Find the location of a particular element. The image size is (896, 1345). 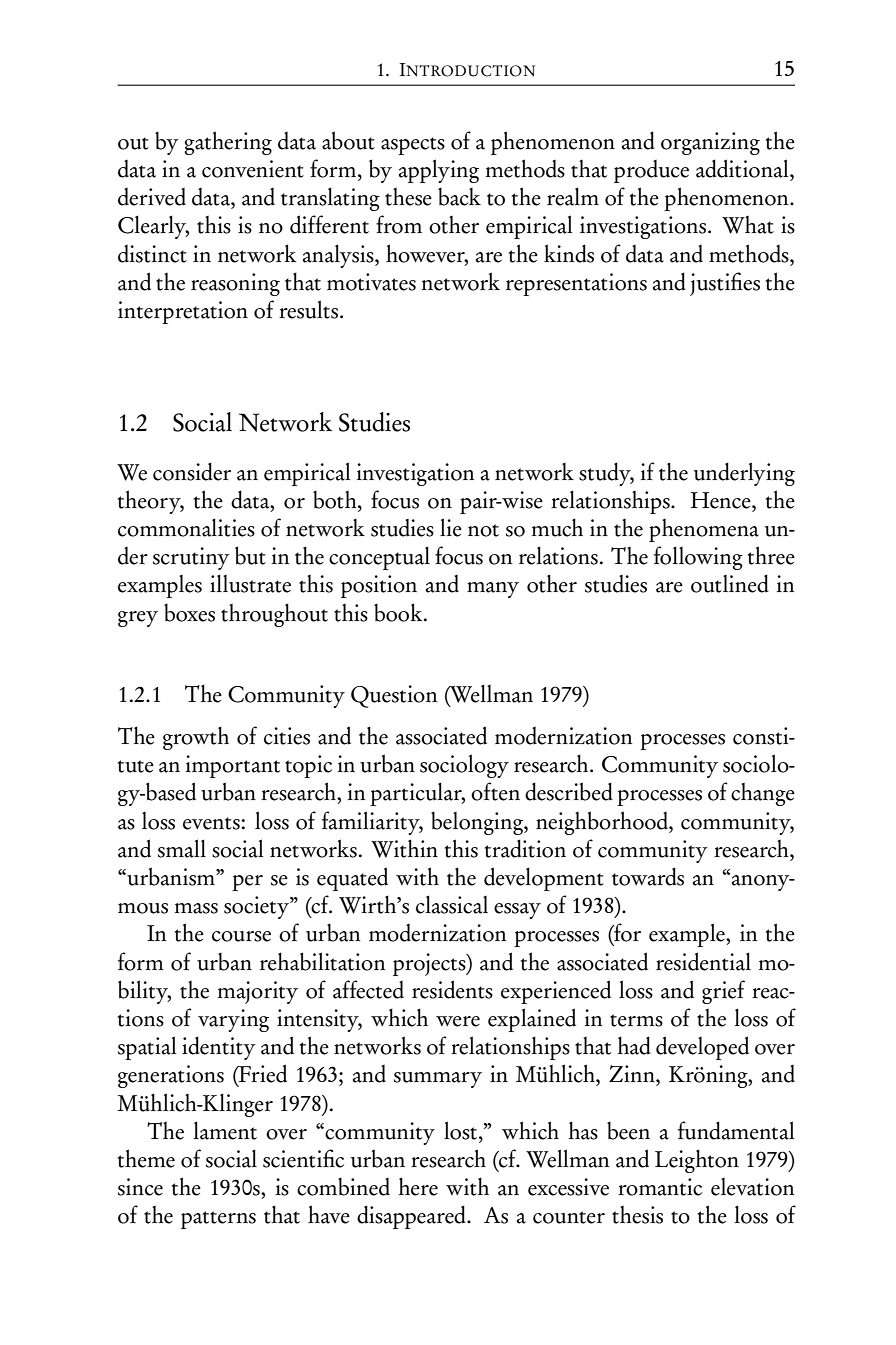

Question is located at coordinates (394, 696).
